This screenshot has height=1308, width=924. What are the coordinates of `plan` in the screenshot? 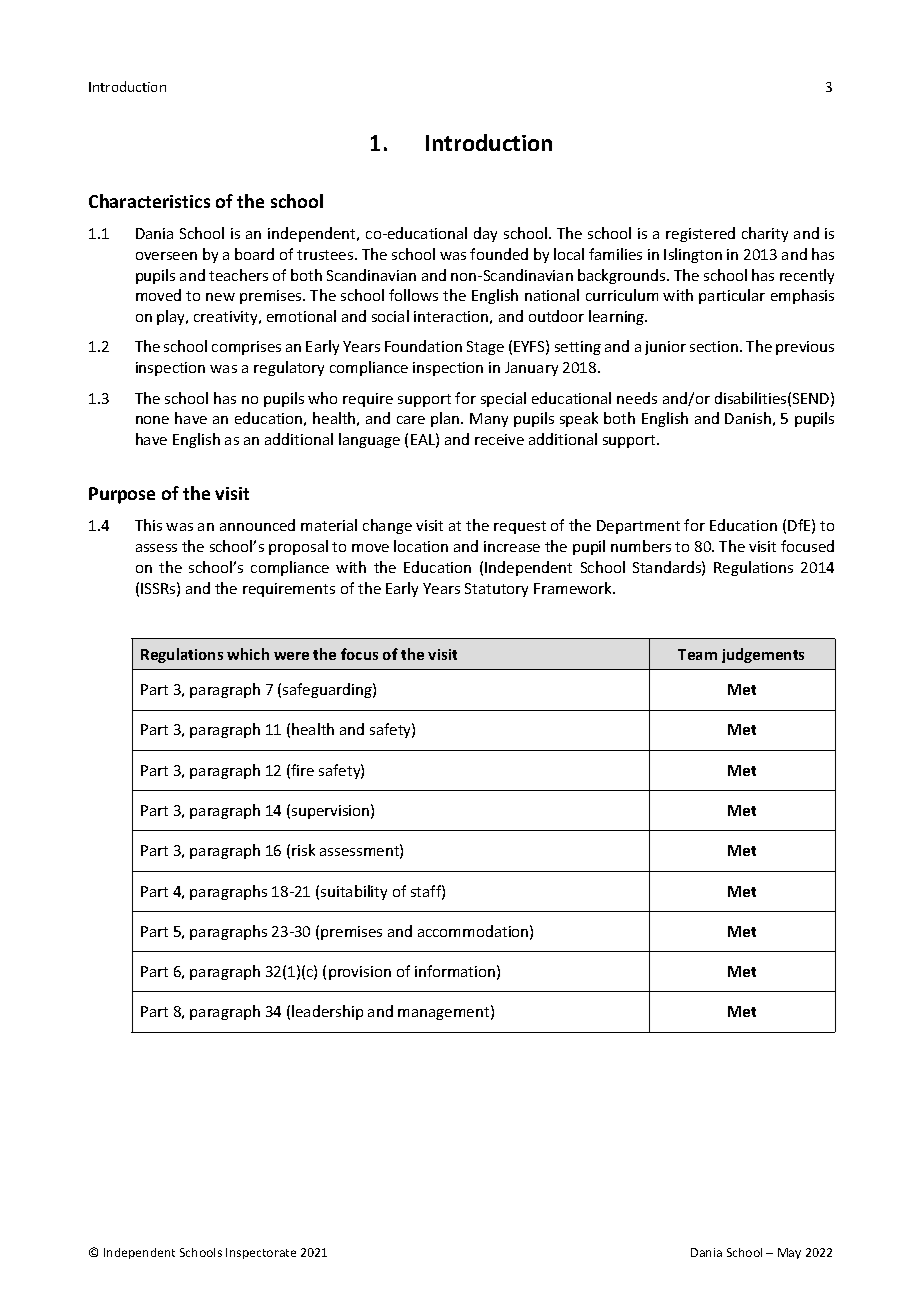 It's located at (446, 419).
